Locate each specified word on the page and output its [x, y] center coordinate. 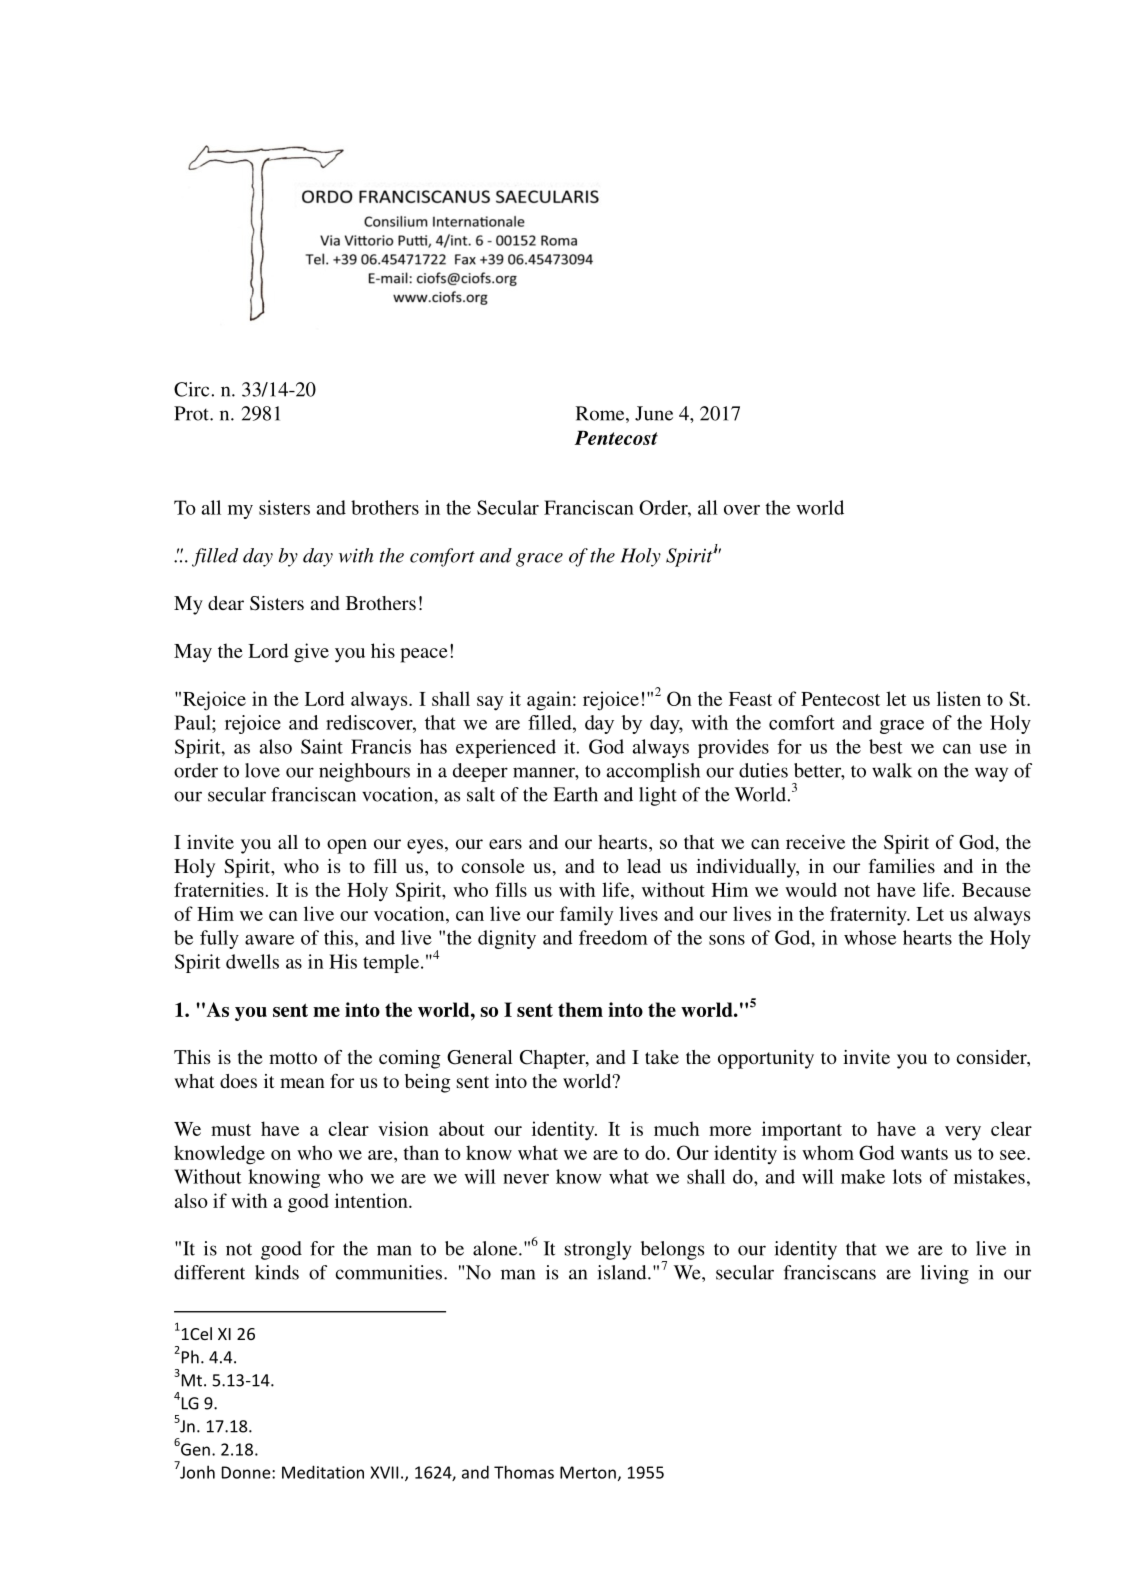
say [490, 703]
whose [870, 937]
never [526, 1179]
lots [907, 1176]
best [886, 746]
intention [372, 1200]
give [311, 653]
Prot [192, 413]
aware [269, 940]
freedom [613, 937]
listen [959, 698]
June [654, 413]
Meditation [323, 1472]
